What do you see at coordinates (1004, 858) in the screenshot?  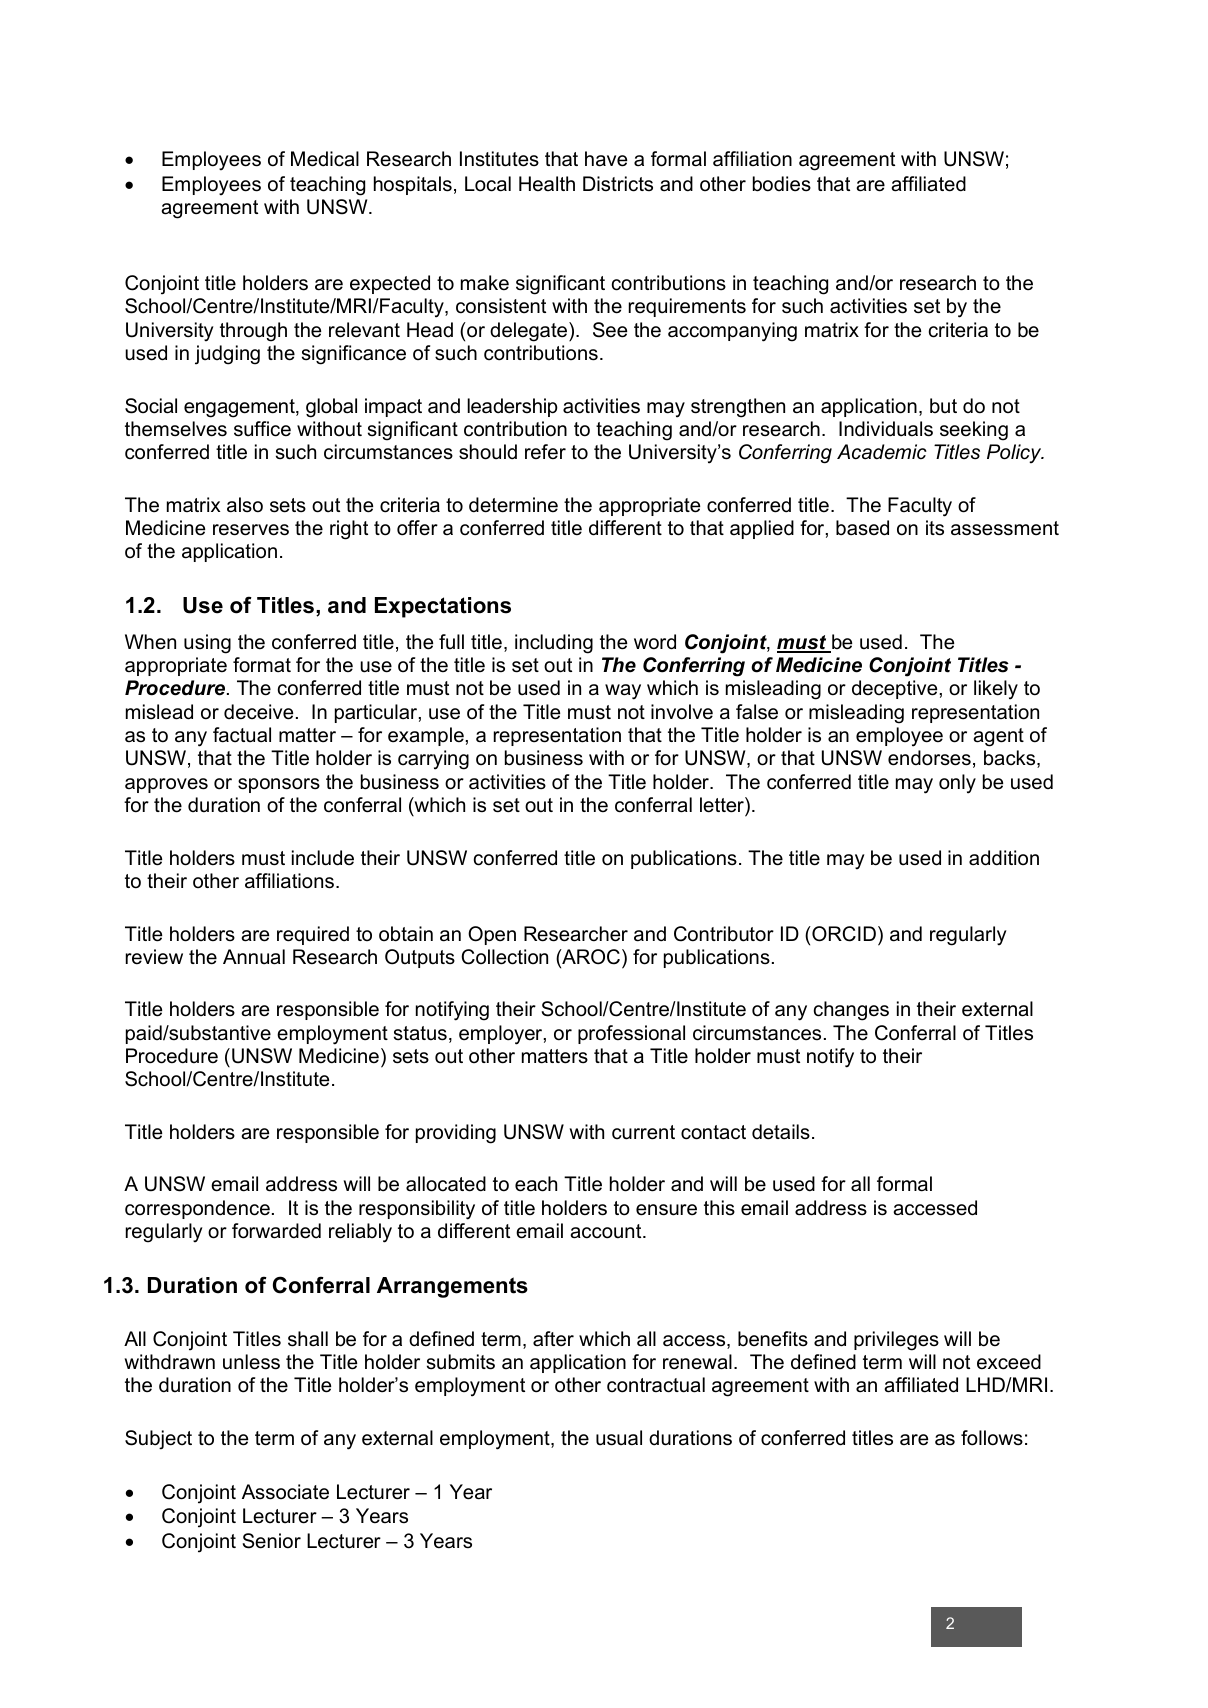 I see `addition` at bounding box center [1004, 858].
